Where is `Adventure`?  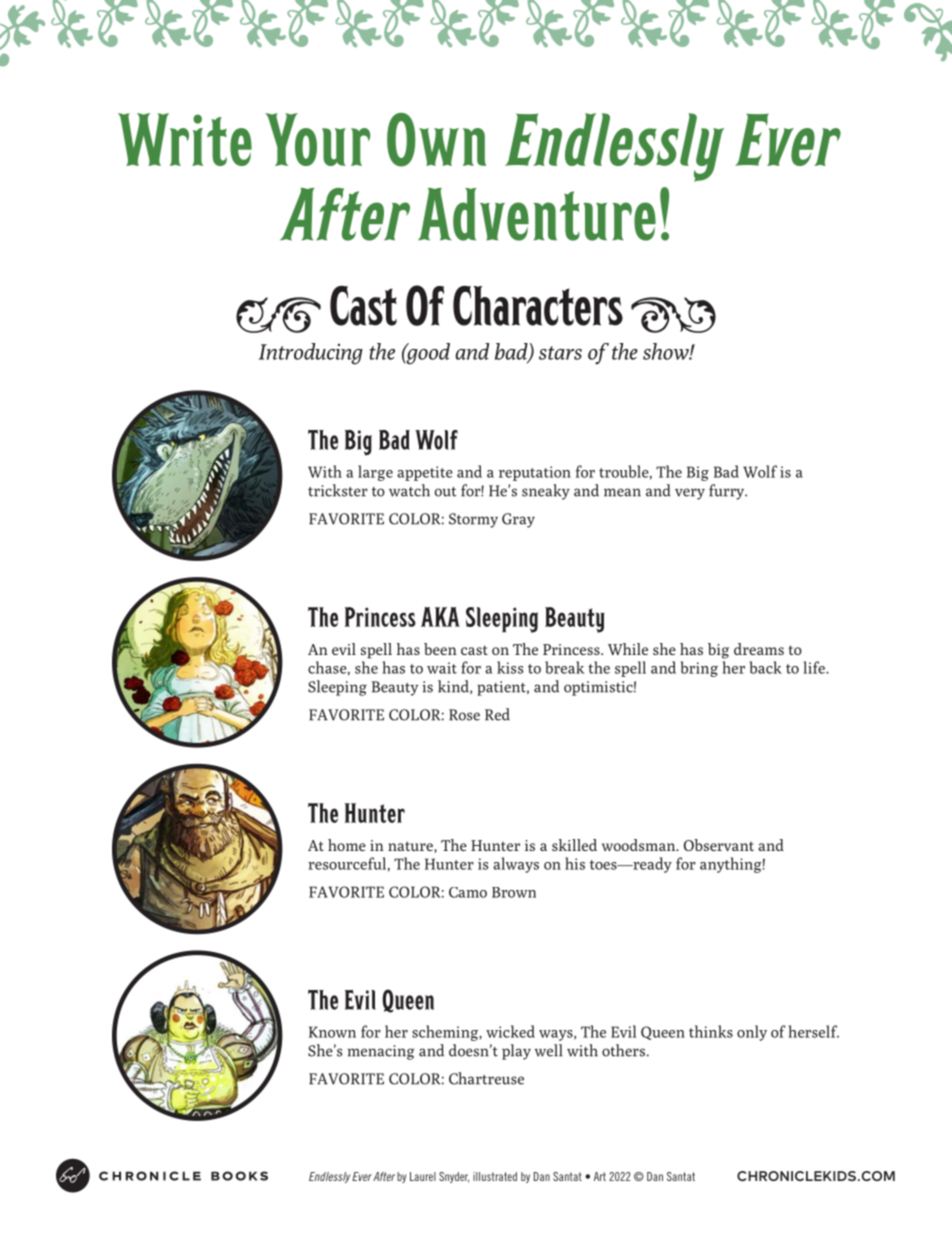
Adventure is located at coordinates (537, 214).
